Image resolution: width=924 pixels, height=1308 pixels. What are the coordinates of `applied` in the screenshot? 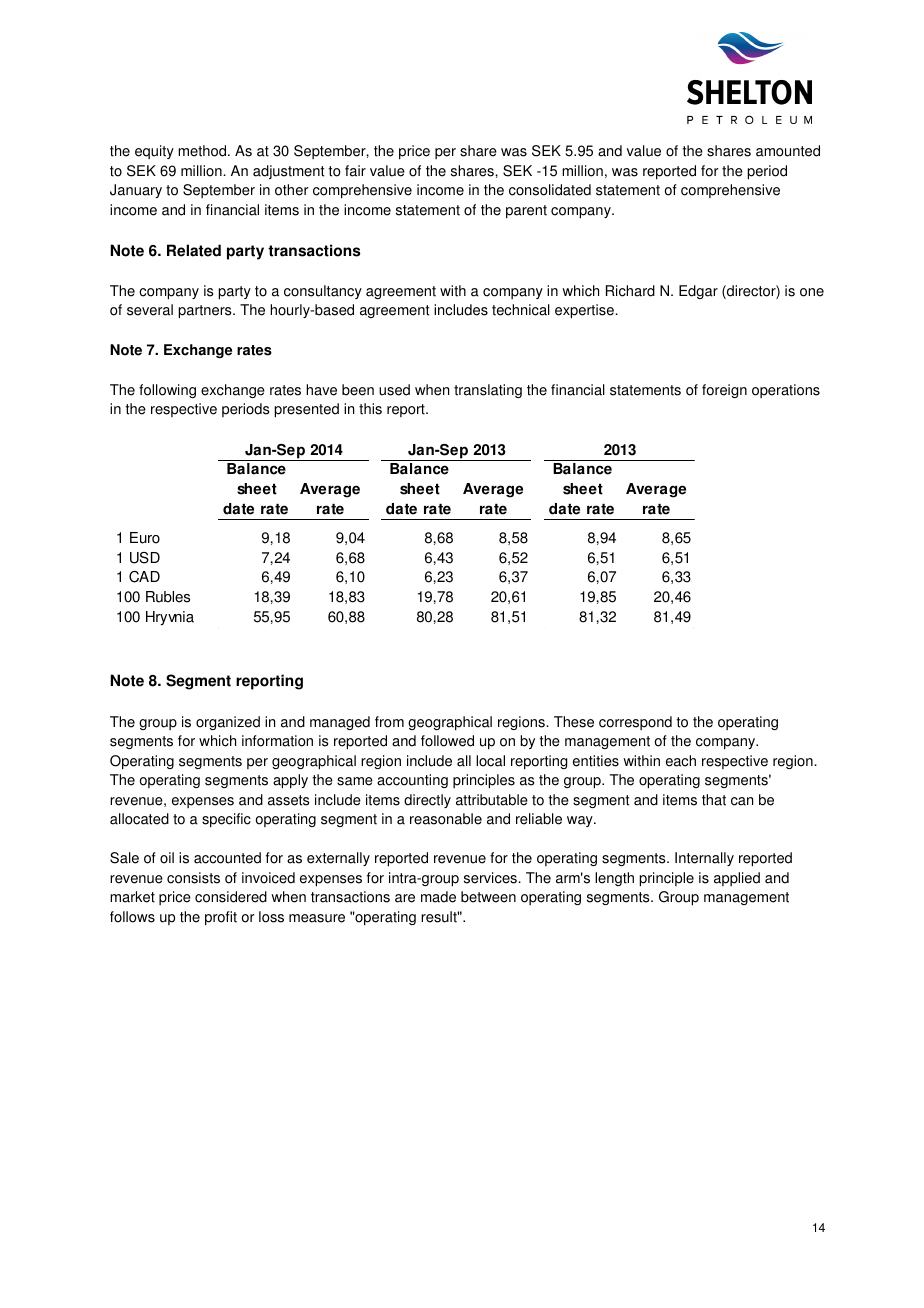 It's located at (737, 879).
